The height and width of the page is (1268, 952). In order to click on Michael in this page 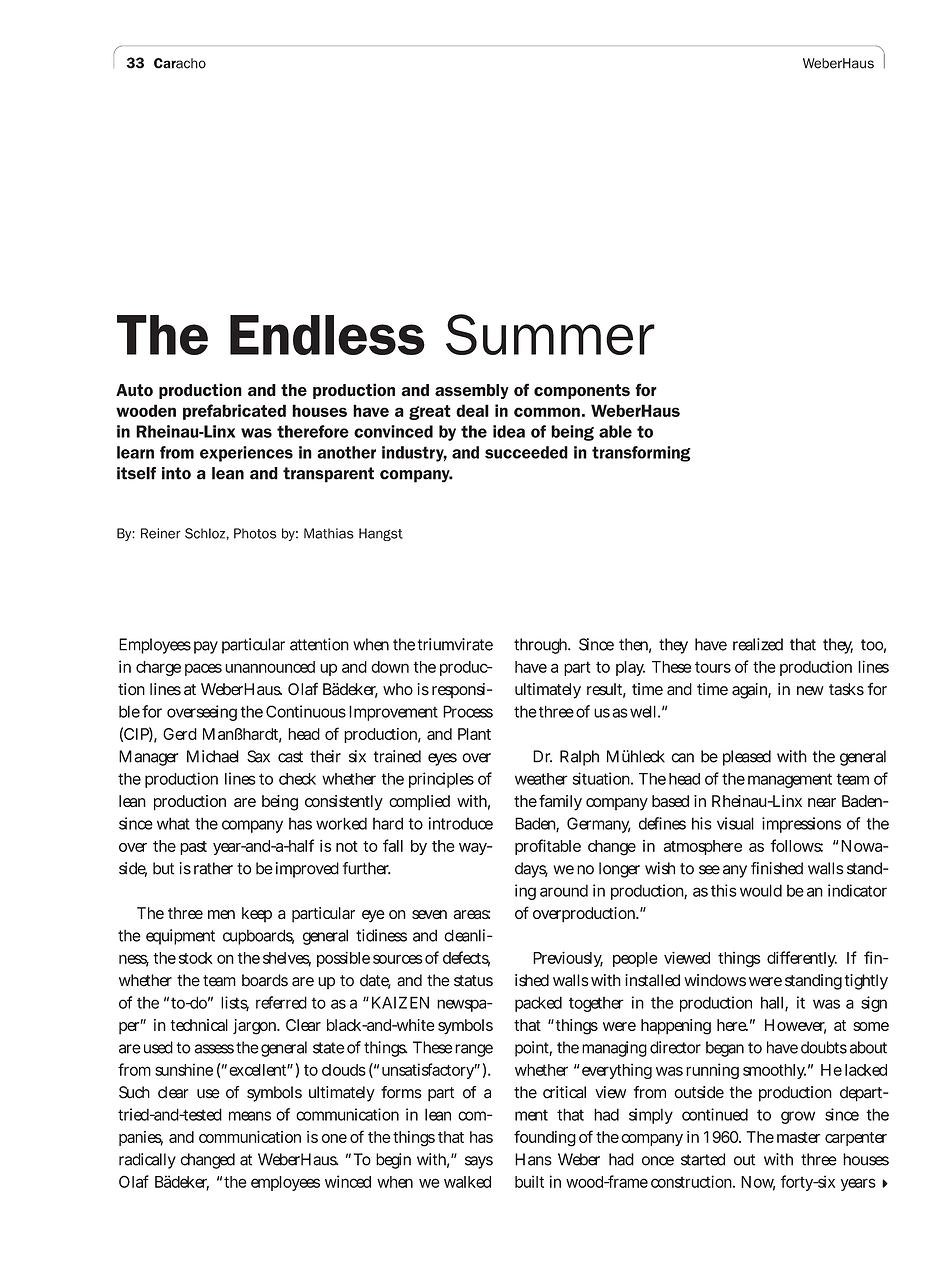, I will do `click(213, 756)`.
